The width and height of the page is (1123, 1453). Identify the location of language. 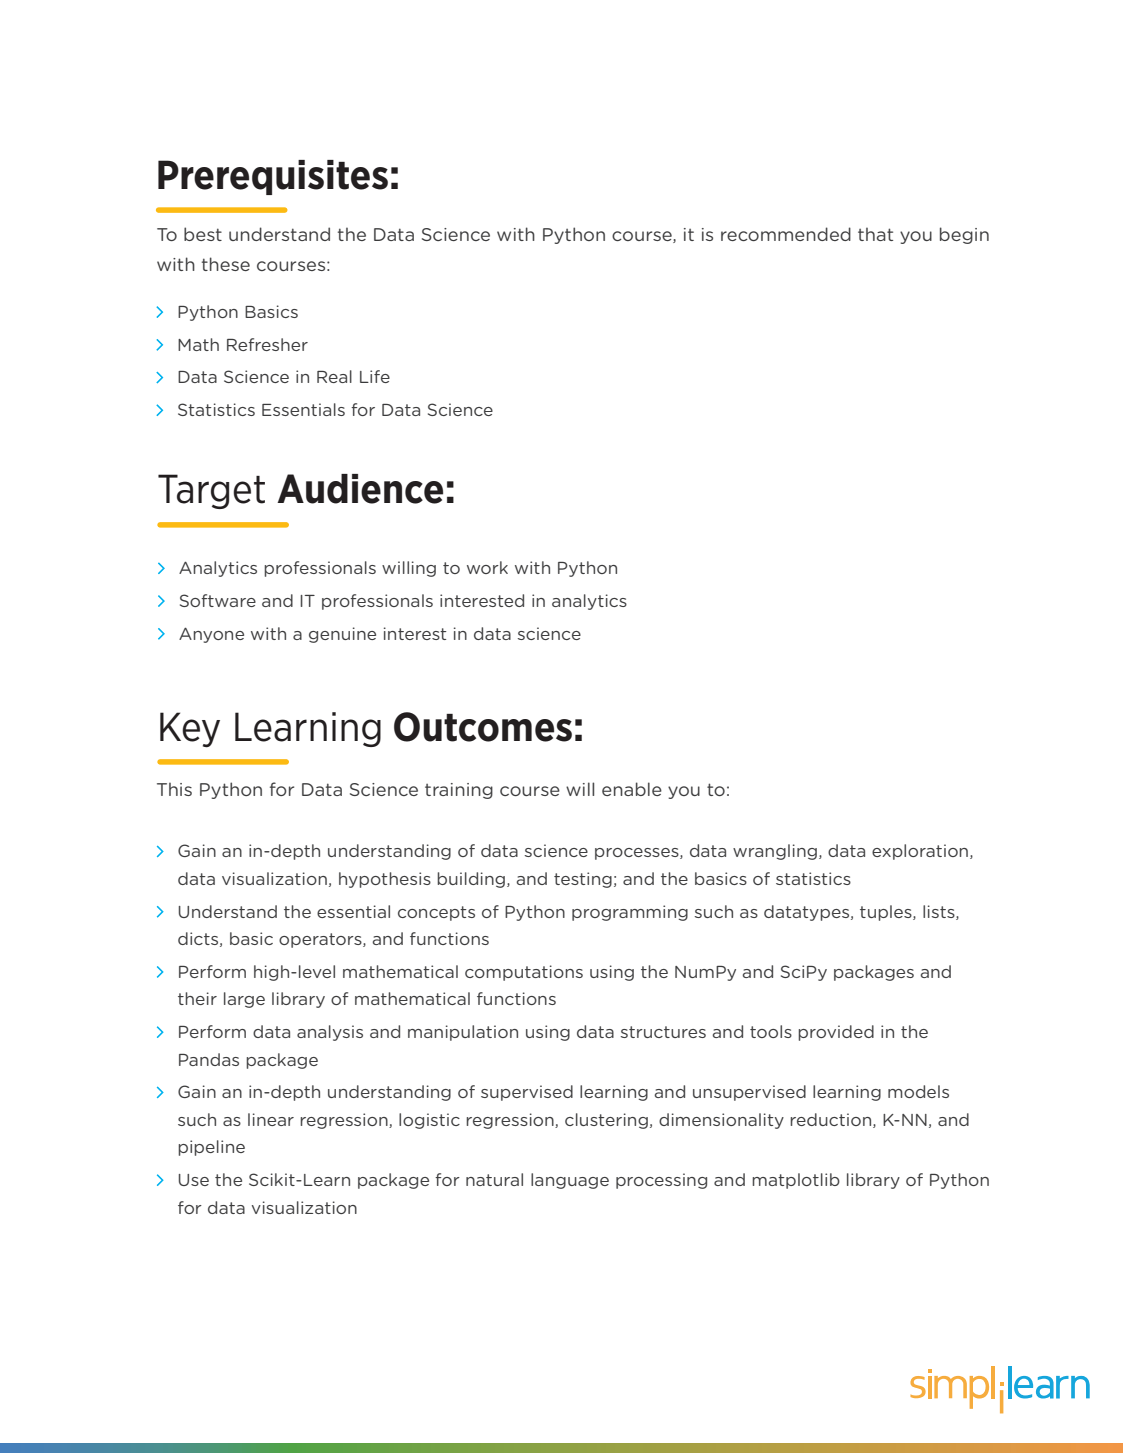
(570, 1181).
